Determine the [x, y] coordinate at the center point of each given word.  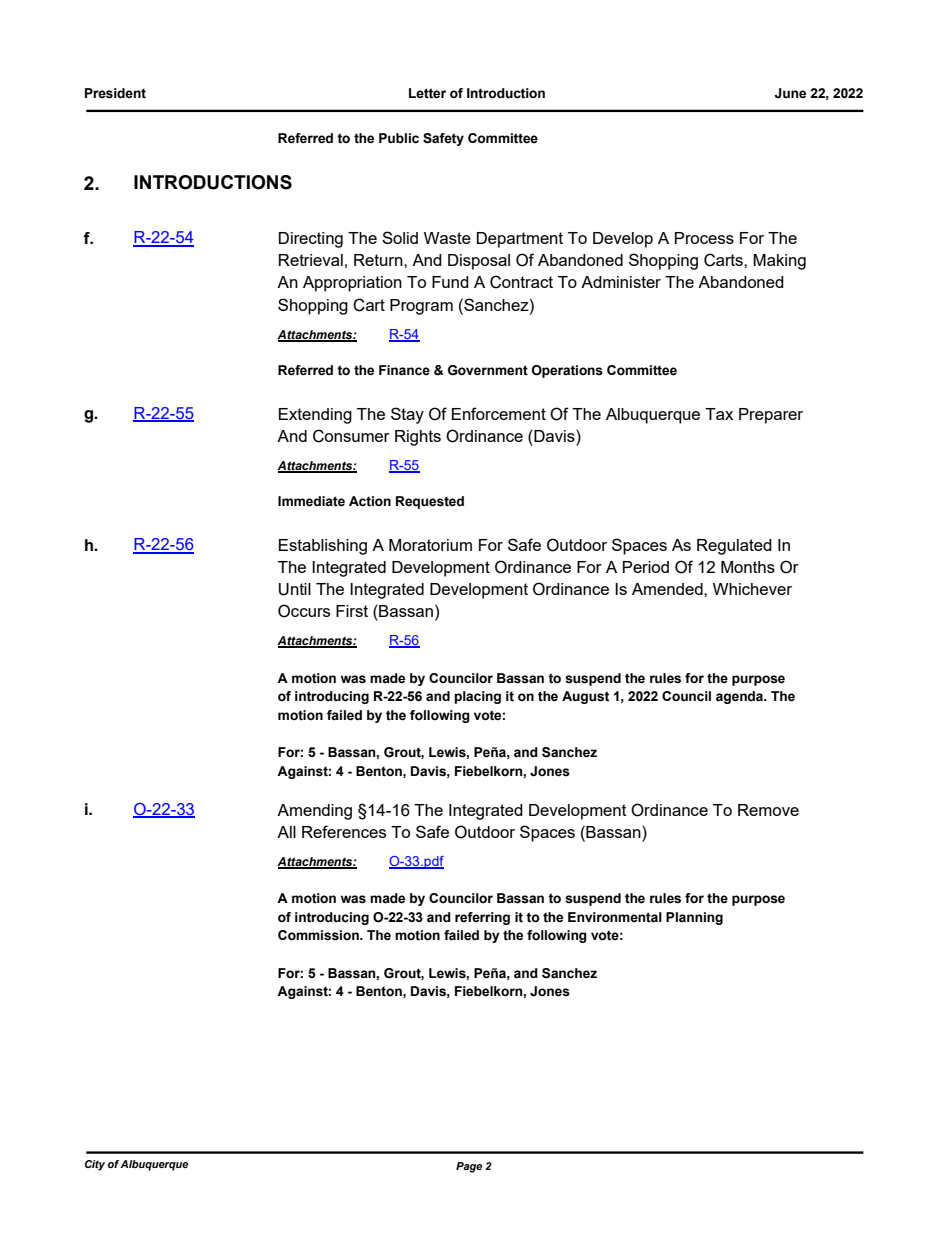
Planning [694, 918]
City [95, 1165]
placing [477, 697]
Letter [427, 93]
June [790, 93]
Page [469, 1167]
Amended [668, 589]
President [115, 93]
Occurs [304, 611]
